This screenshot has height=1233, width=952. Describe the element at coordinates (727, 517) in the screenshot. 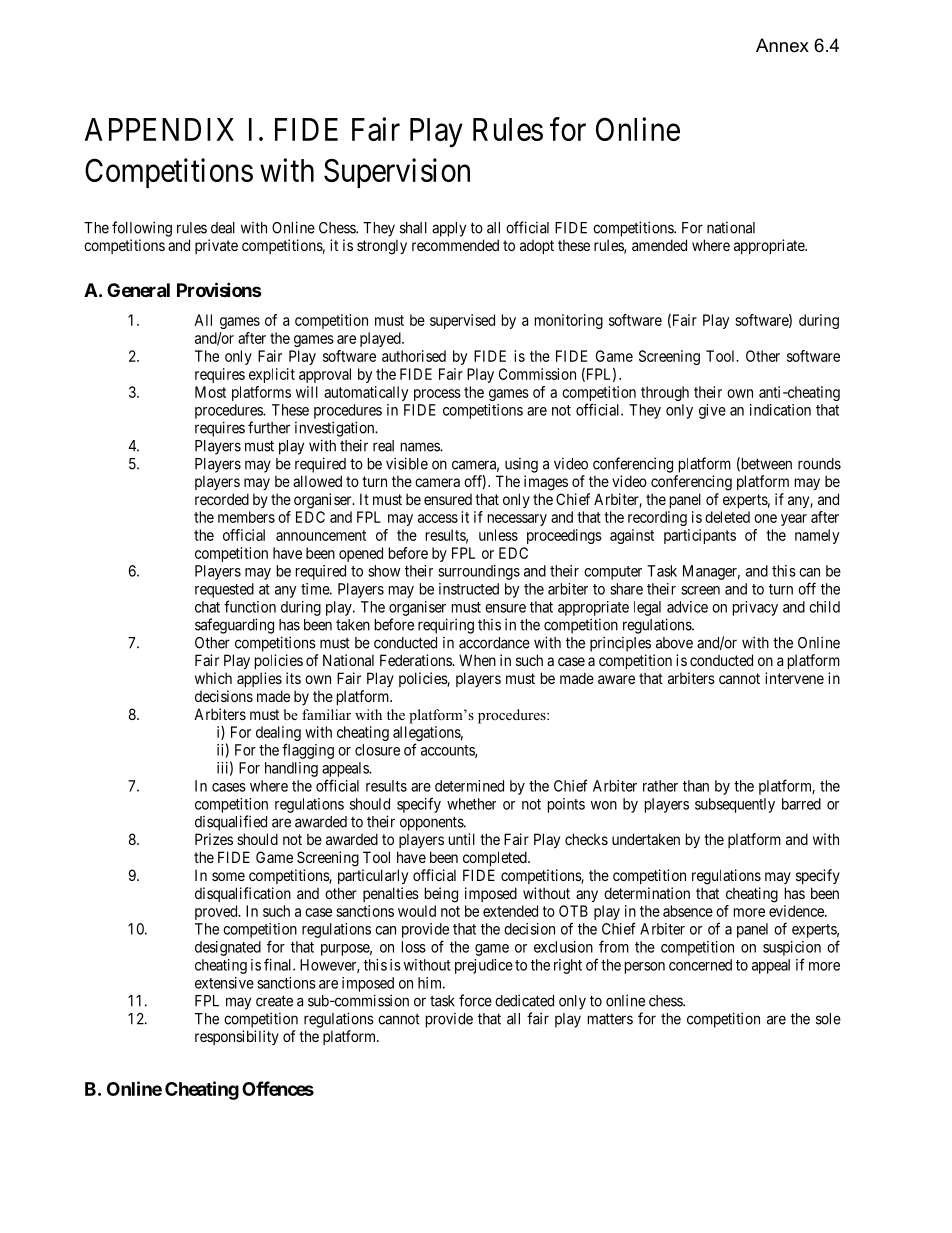

I see `deleted` at that location.
